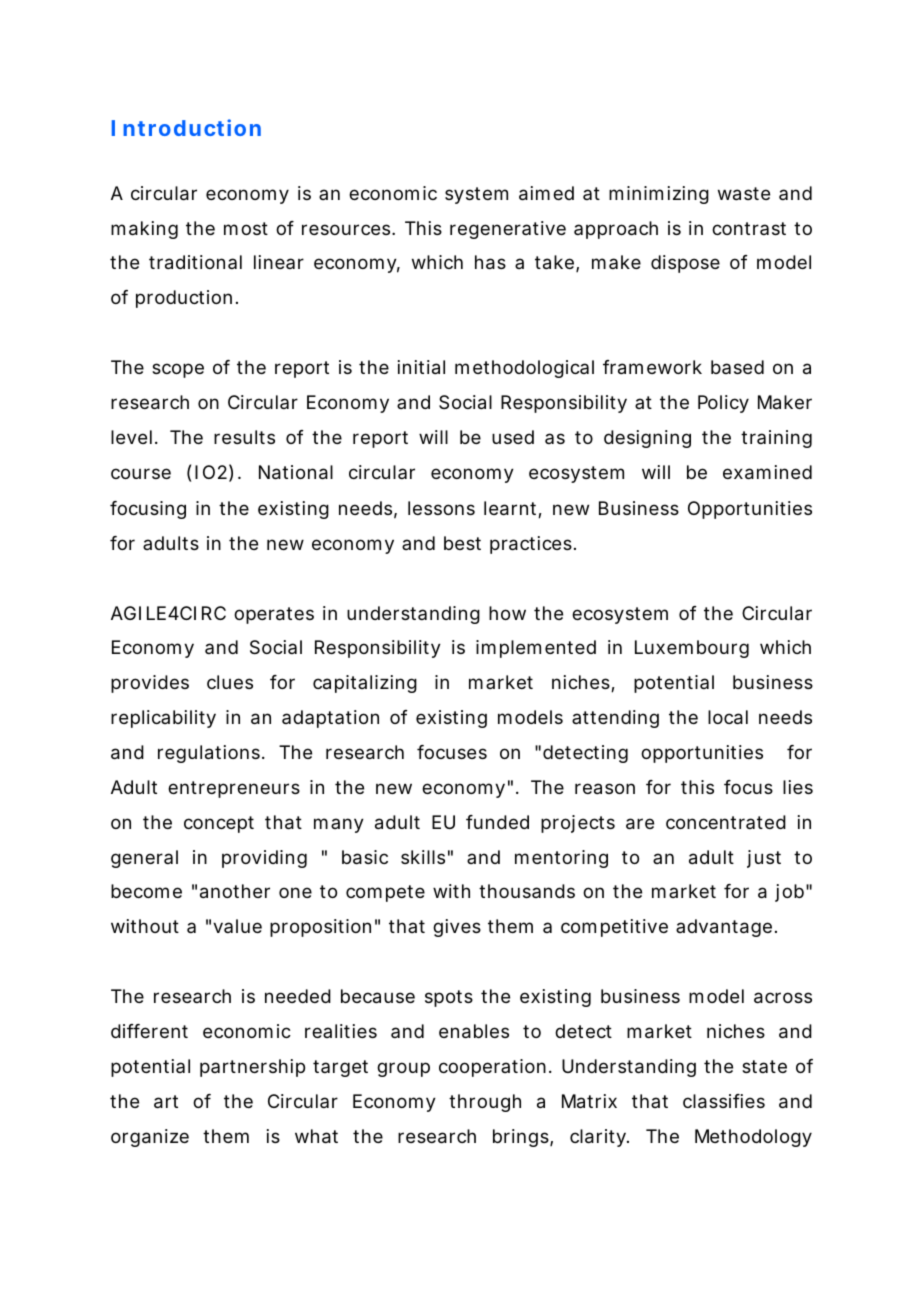  Describe the element at coordinates (764, 859) in the image. I see `just` at that location.
